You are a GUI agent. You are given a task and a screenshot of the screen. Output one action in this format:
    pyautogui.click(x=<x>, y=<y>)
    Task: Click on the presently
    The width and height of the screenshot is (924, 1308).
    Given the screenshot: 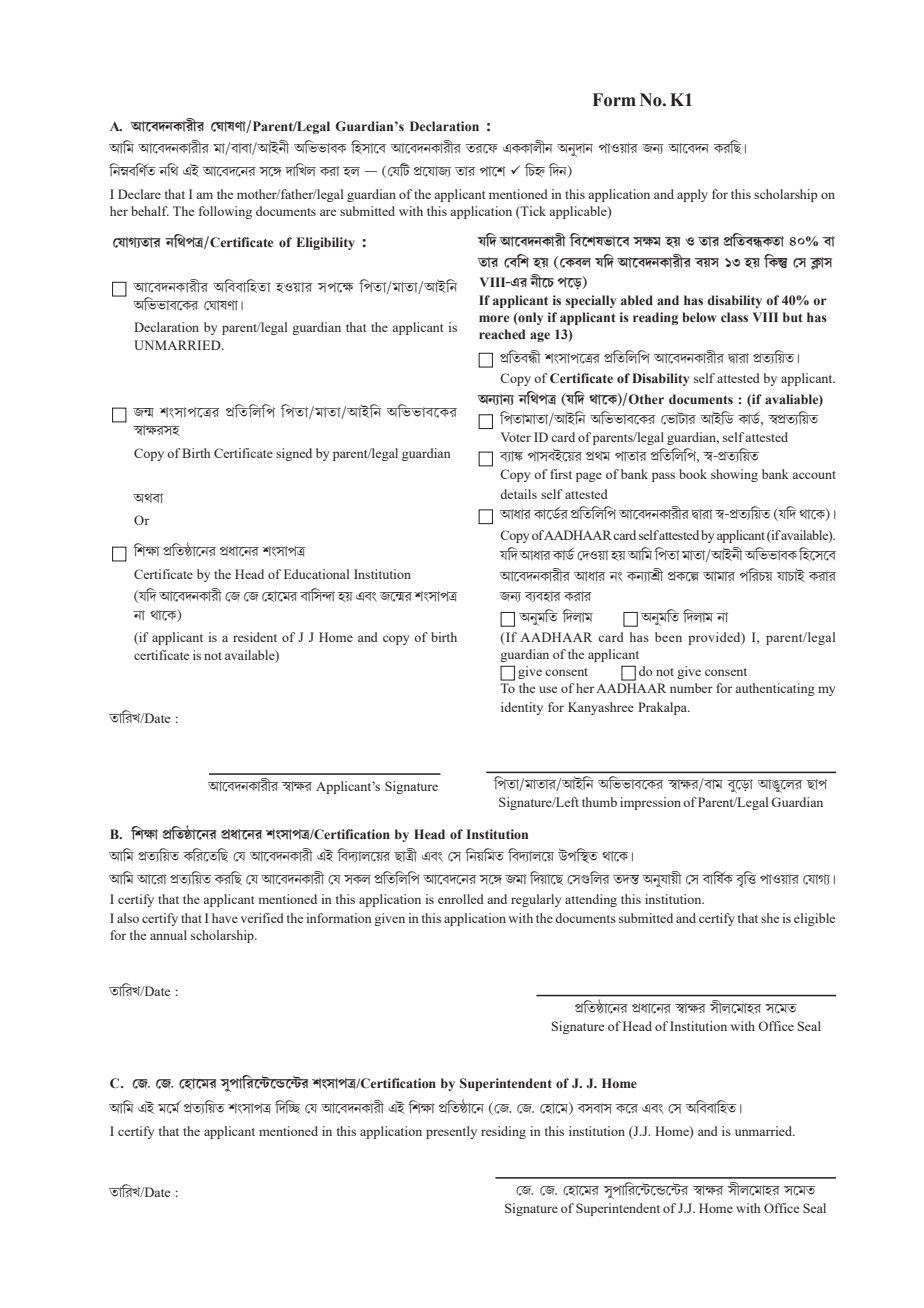 What is the action you would take?
    pyautogui.click(x=451, y=1132)
